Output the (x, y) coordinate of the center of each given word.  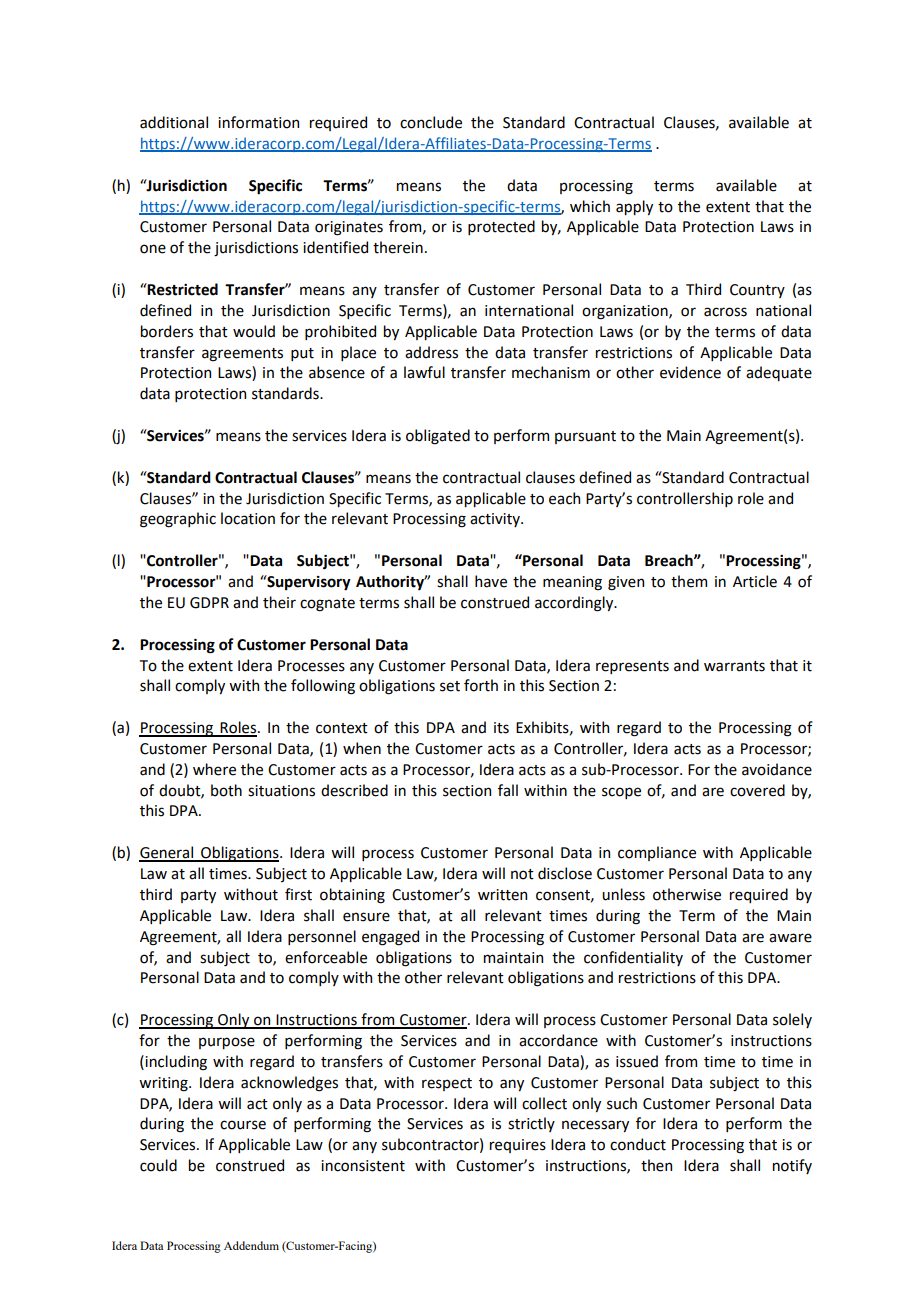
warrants (734, 666)
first (298, 894)
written (502, 895)
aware (790, 938)
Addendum (251, 1245)
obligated (438, 437)
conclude (431, 122)
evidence (690, 372)
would (254, 331)
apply (634, 207)
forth (481, 685)
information (258, 122)
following (323, 687)
